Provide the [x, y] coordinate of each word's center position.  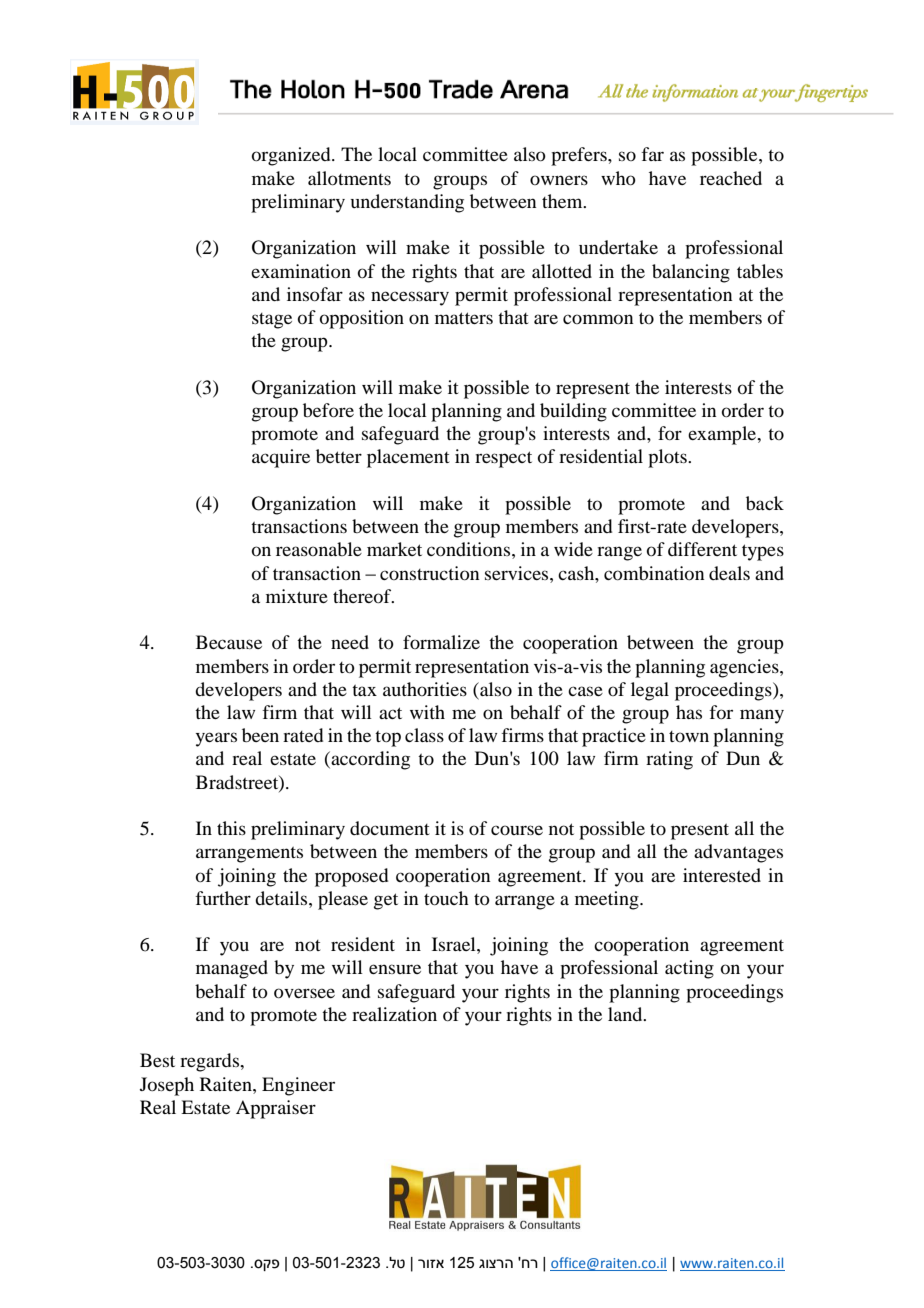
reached [731, 178]
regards [211, 1062]
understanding [407, 203]
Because [229, 642]
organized [292, 156]
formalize [441, 642]
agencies [745, 668]
